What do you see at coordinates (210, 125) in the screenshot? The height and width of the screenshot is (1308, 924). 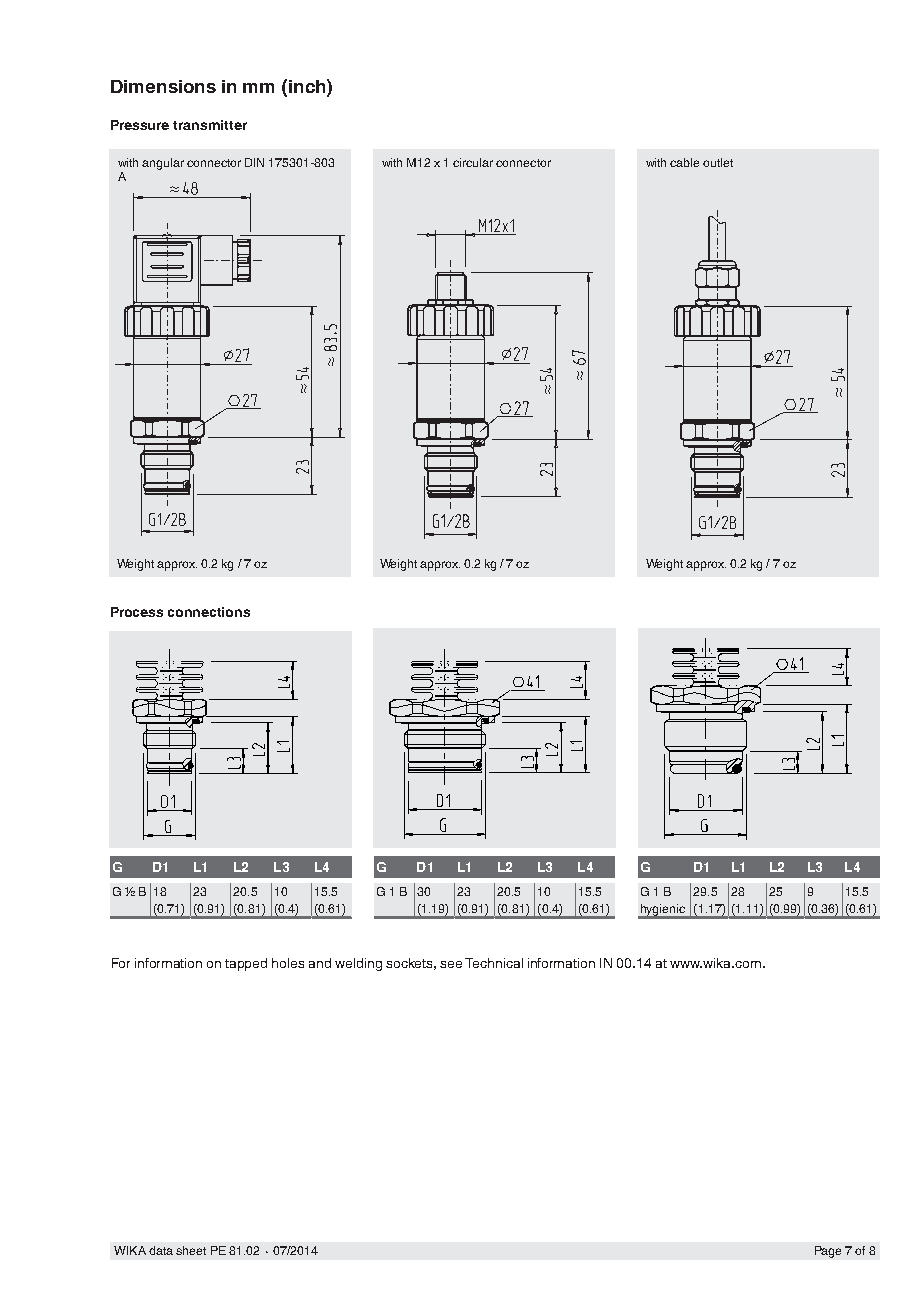 I see `transmitter` at bounding box center [210, 125].
